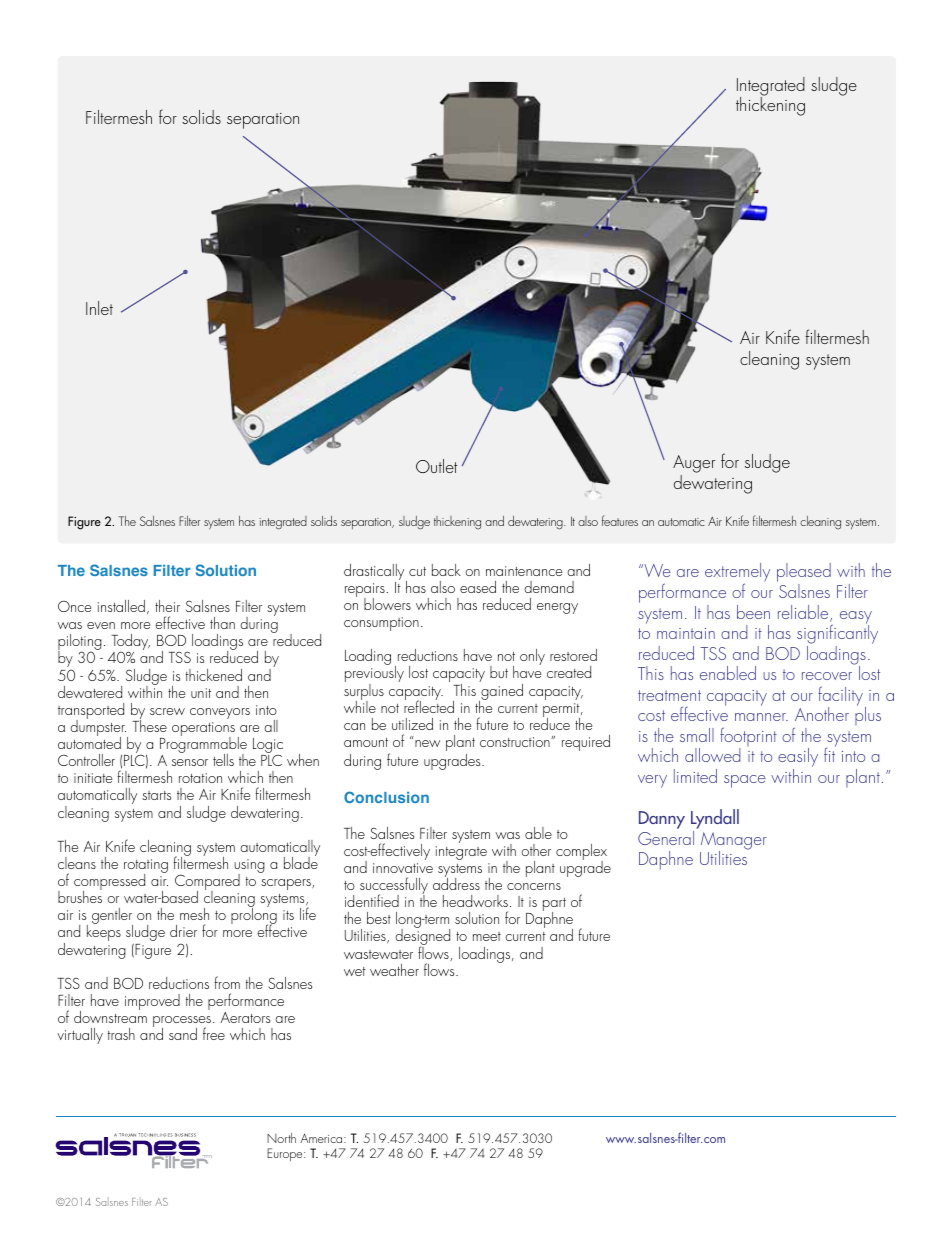 The width and height of the screenshot is (952, 1233). What do you see at coordinates (281, 1138) in the screenshot?
I see `North` at bounding box center [281, 1138].
